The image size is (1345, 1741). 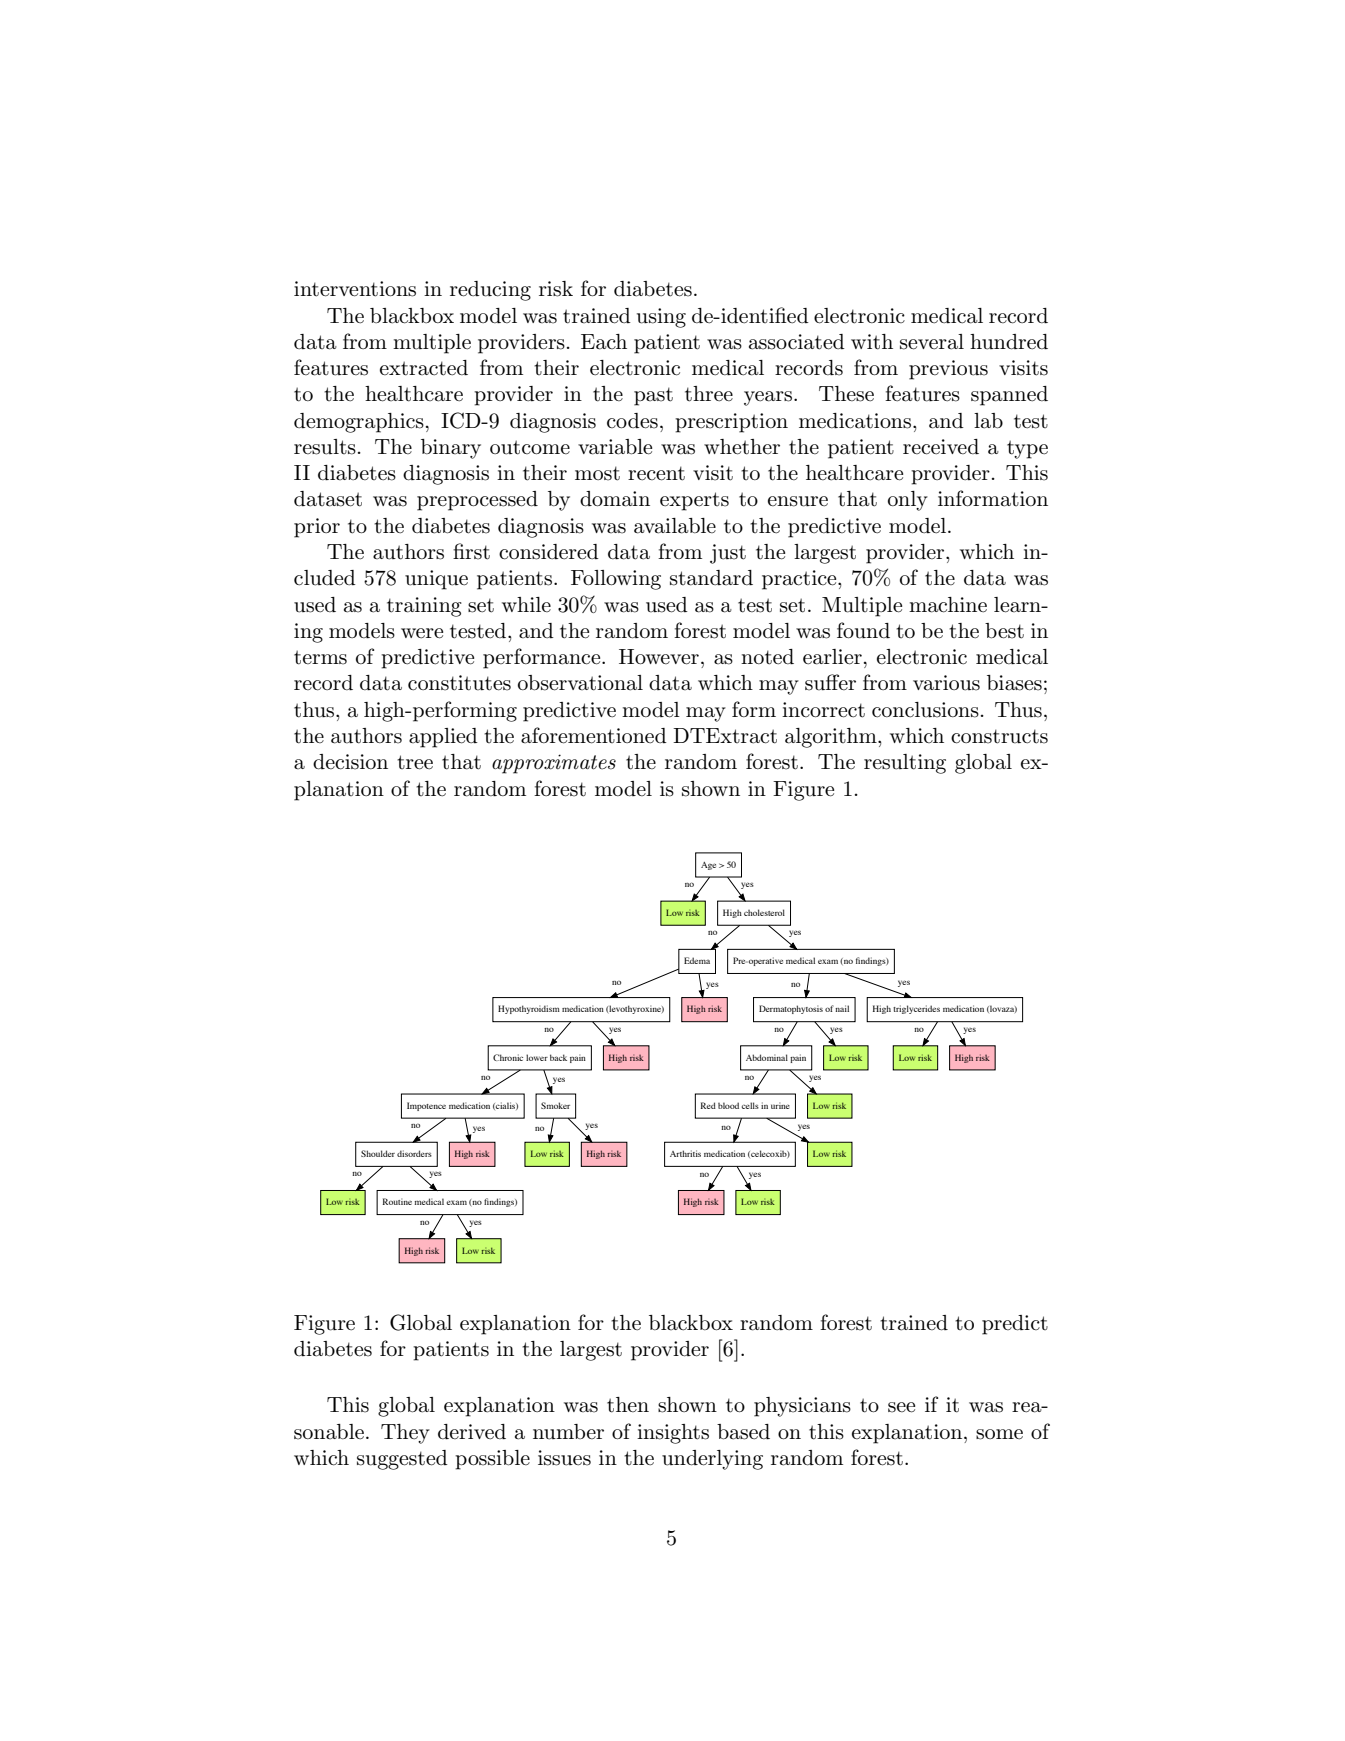 I want to click on resulting, so click(x=905, y=764).
